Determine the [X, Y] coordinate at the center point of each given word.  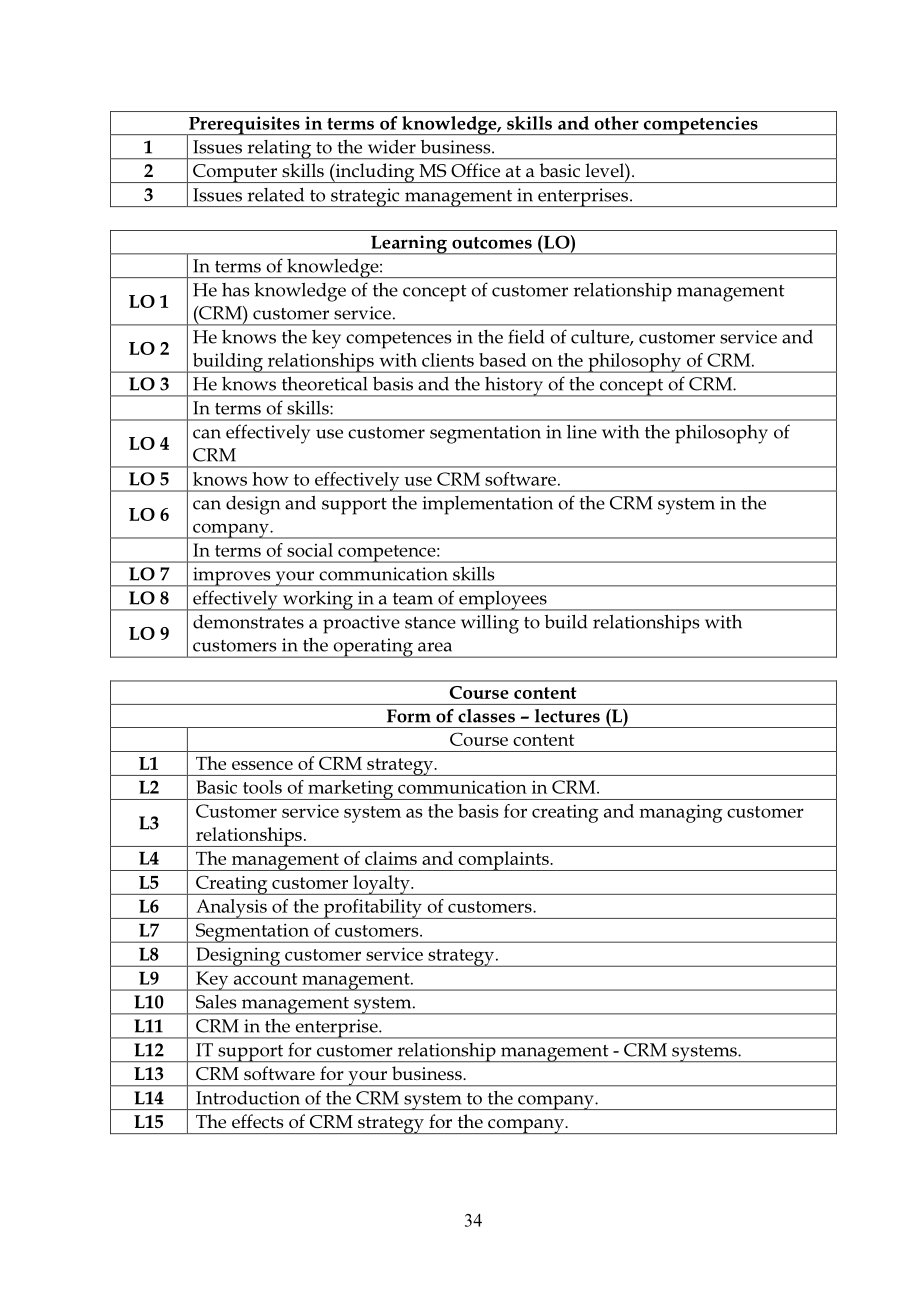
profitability [373, 909]
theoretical [325, 383]
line [582, 431]
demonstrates [248, 622]
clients [448, 360]
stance [430, 623]
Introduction [248, 1098]
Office [475, 170]
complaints [503, 861]
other [616, 123]
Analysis [231, 909]
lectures [567, 716]
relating [279, 150]
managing [681, 813]
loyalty [381, 885]
